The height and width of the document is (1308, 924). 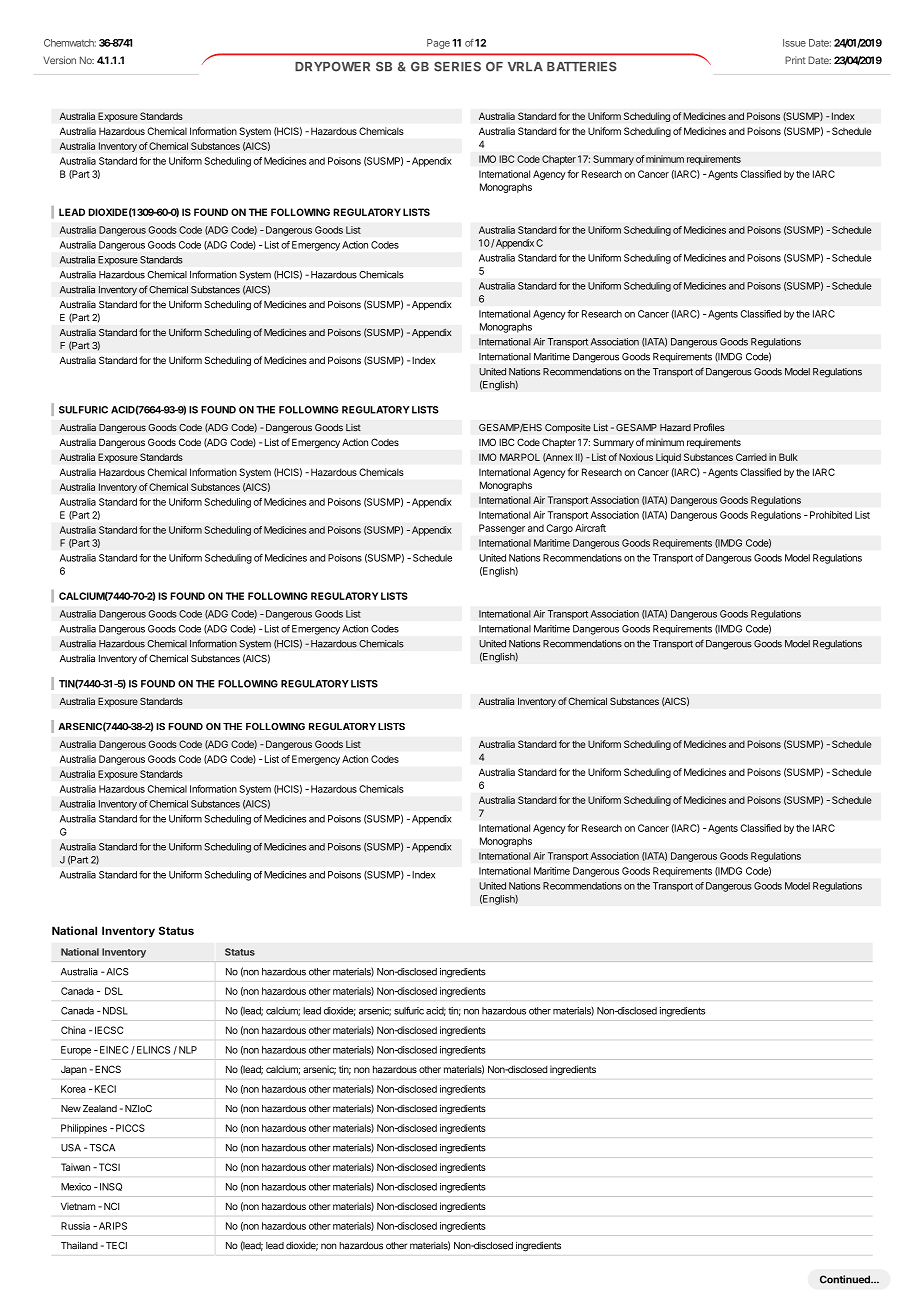 I want to click on TSCA, so click(x=102, y=1148).
